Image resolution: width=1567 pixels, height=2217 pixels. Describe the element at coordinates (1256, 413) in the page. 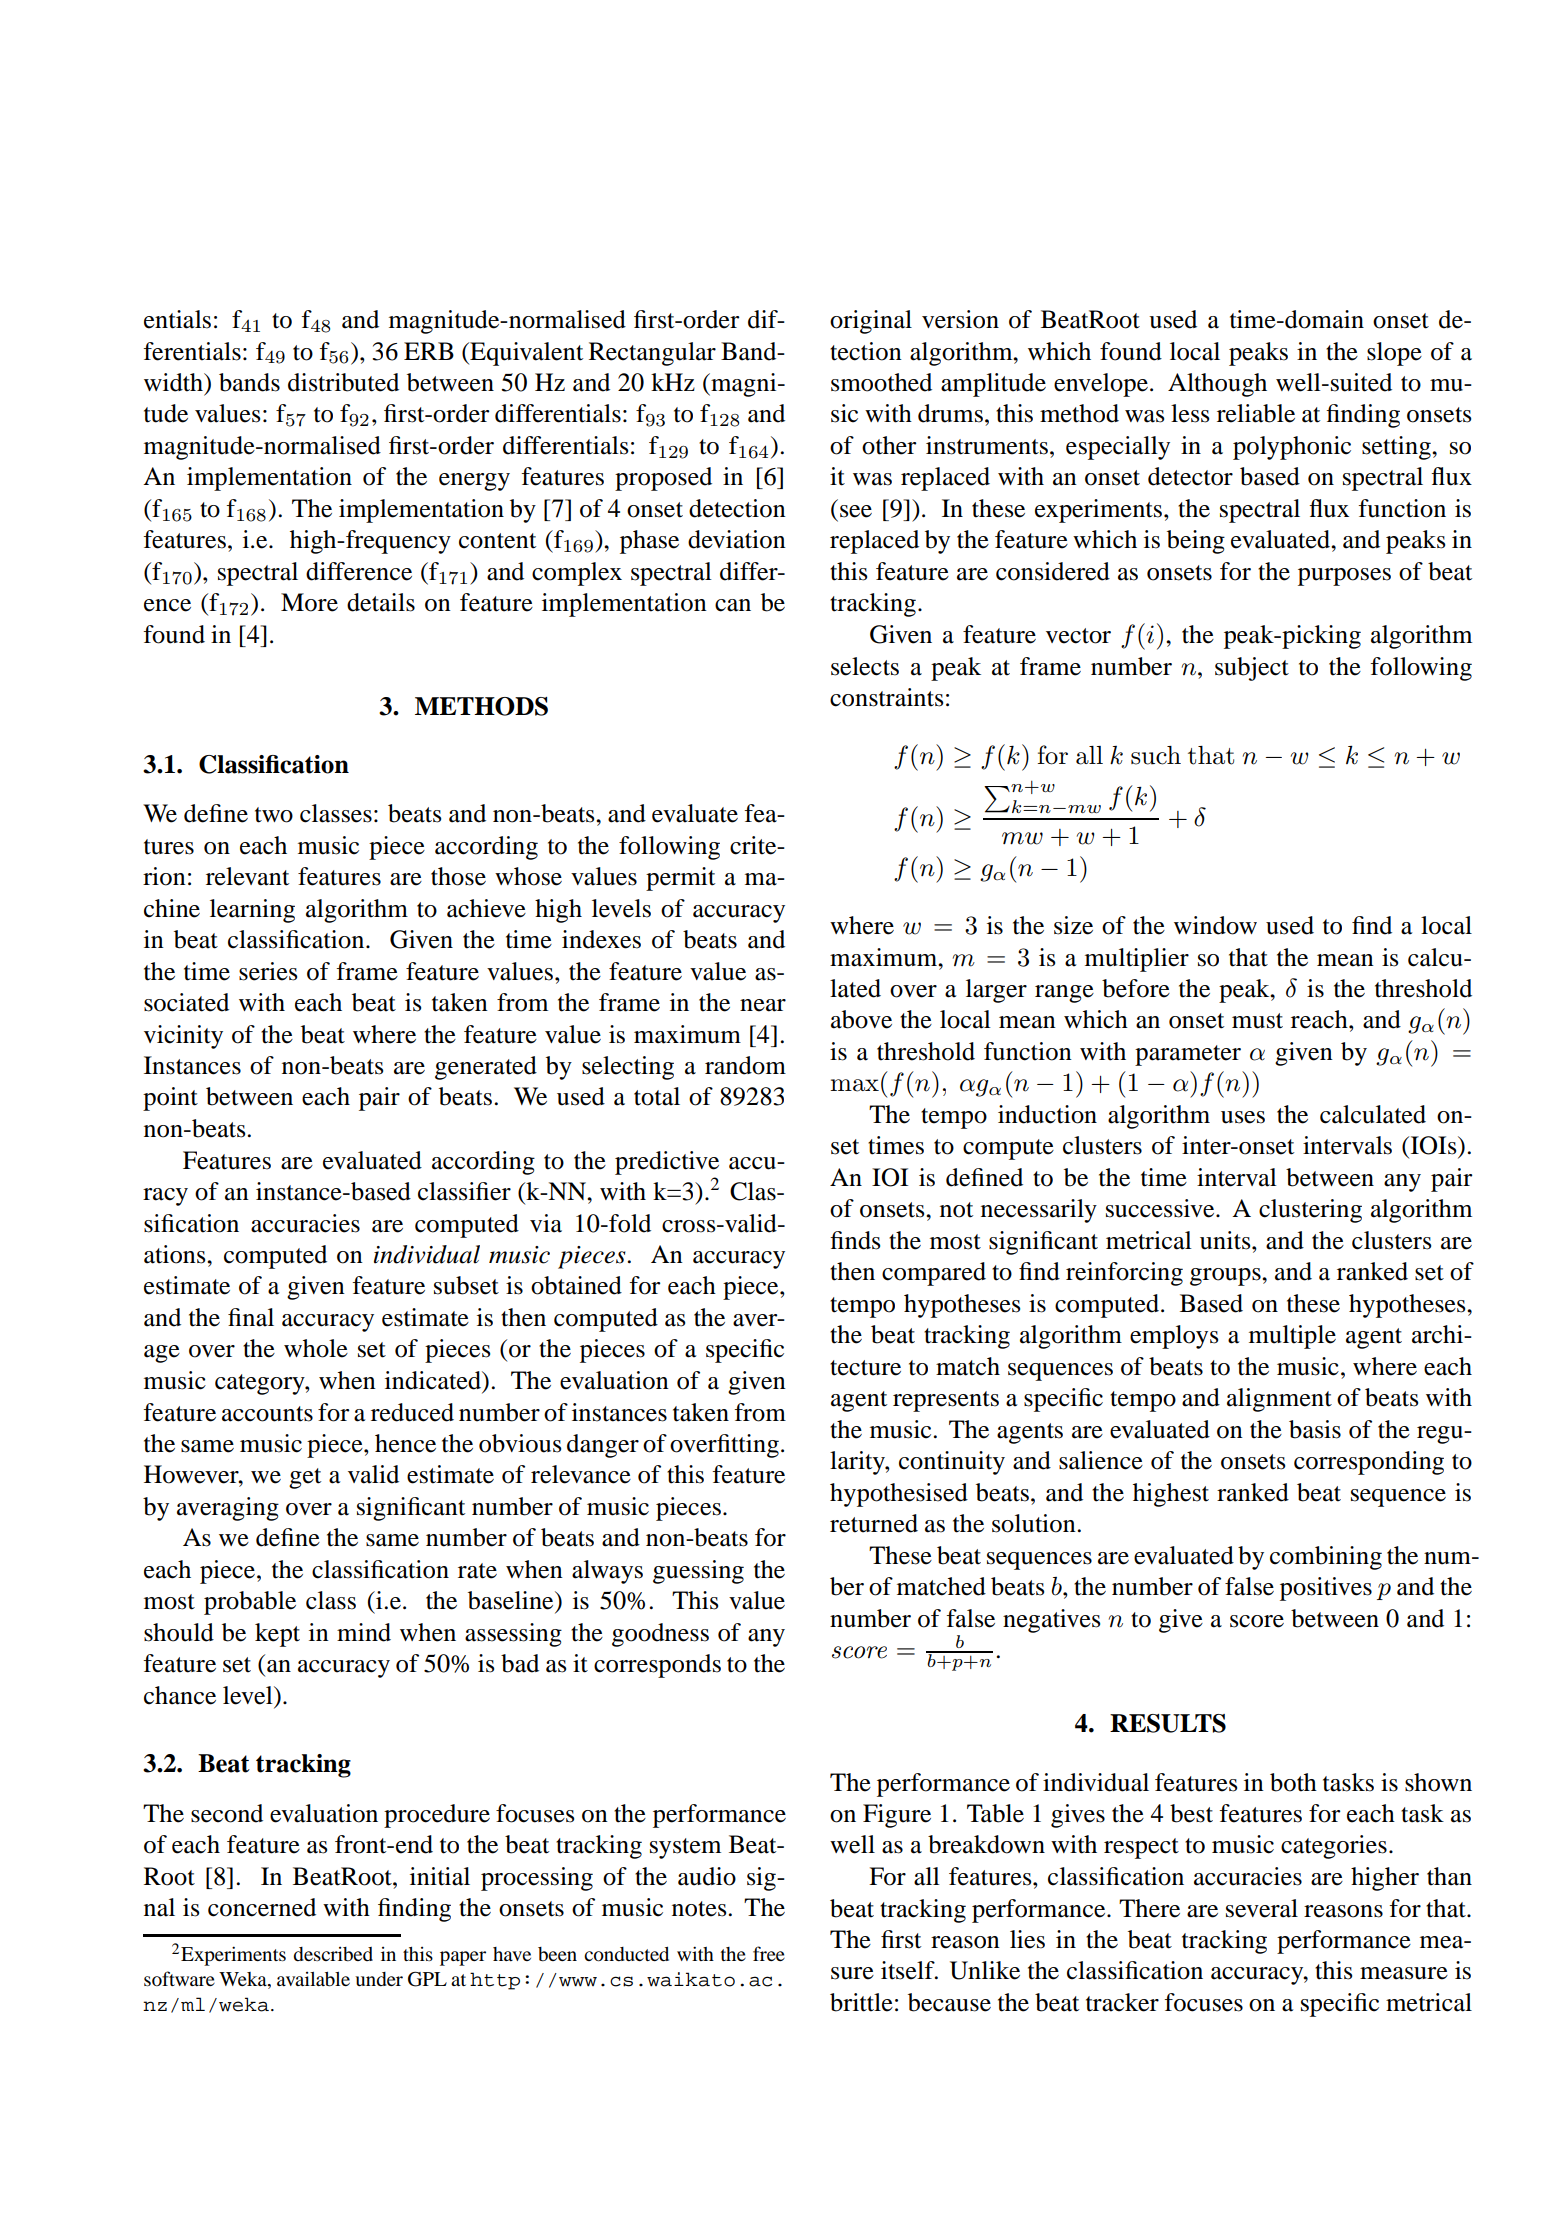

I see `reliable` at that location.
